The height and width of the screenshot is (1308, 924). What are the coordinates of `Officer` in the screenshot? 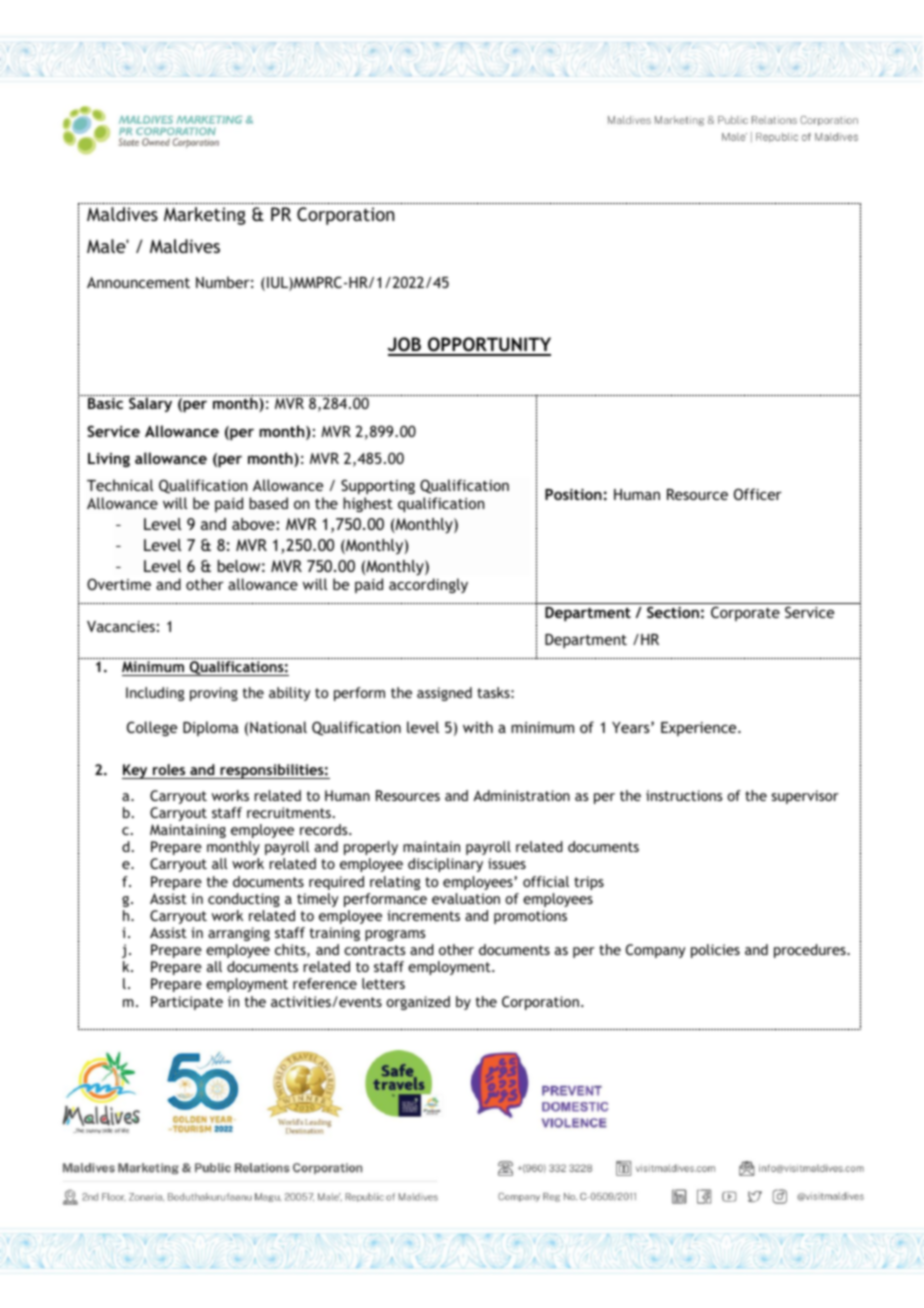 It's located at (758, 494).
